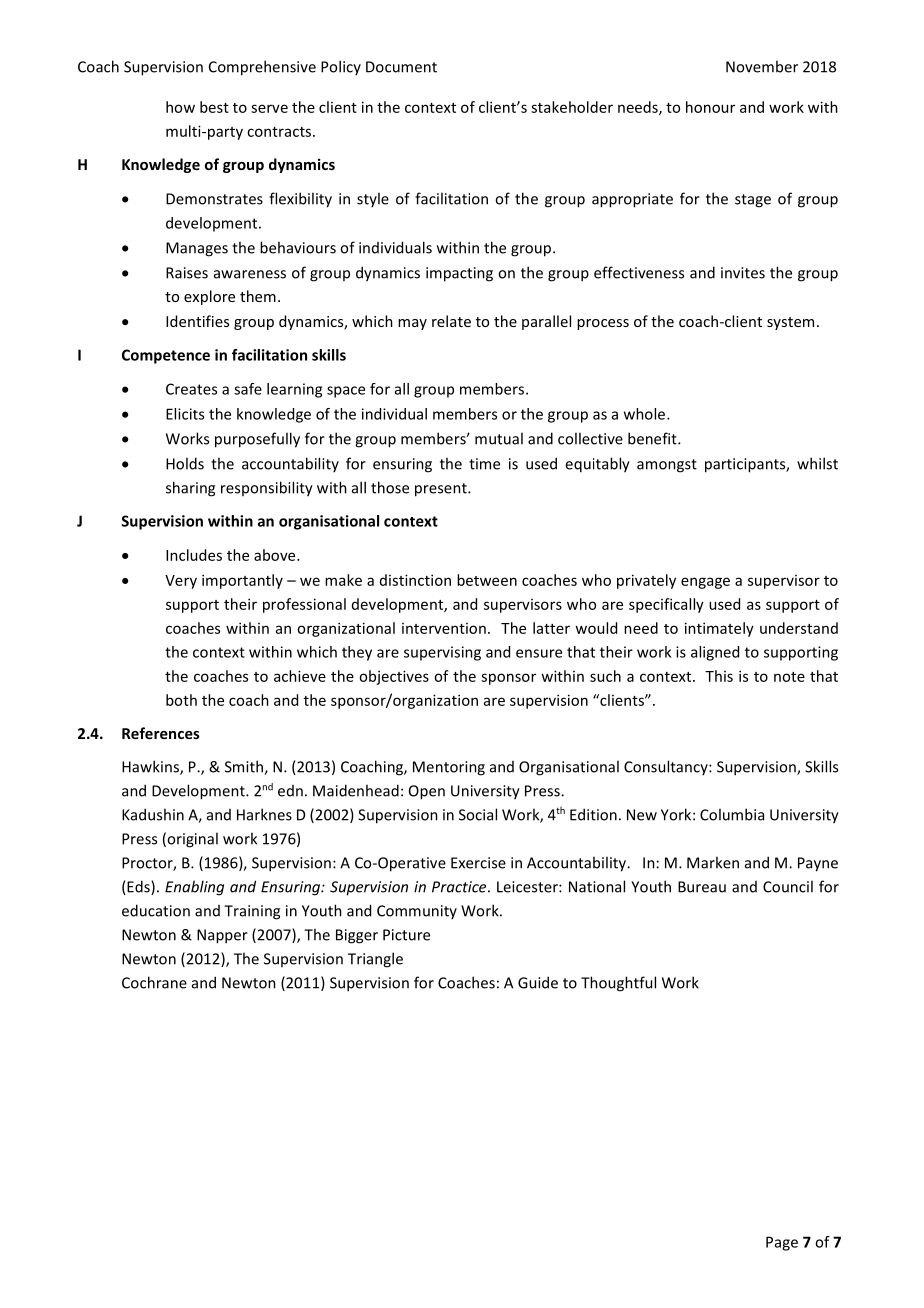 The width and height of the page is (924, 1308). What do you see at coordinates (478, 863) in the page?
I see `Exercise` at bounding box center [478, 863].
